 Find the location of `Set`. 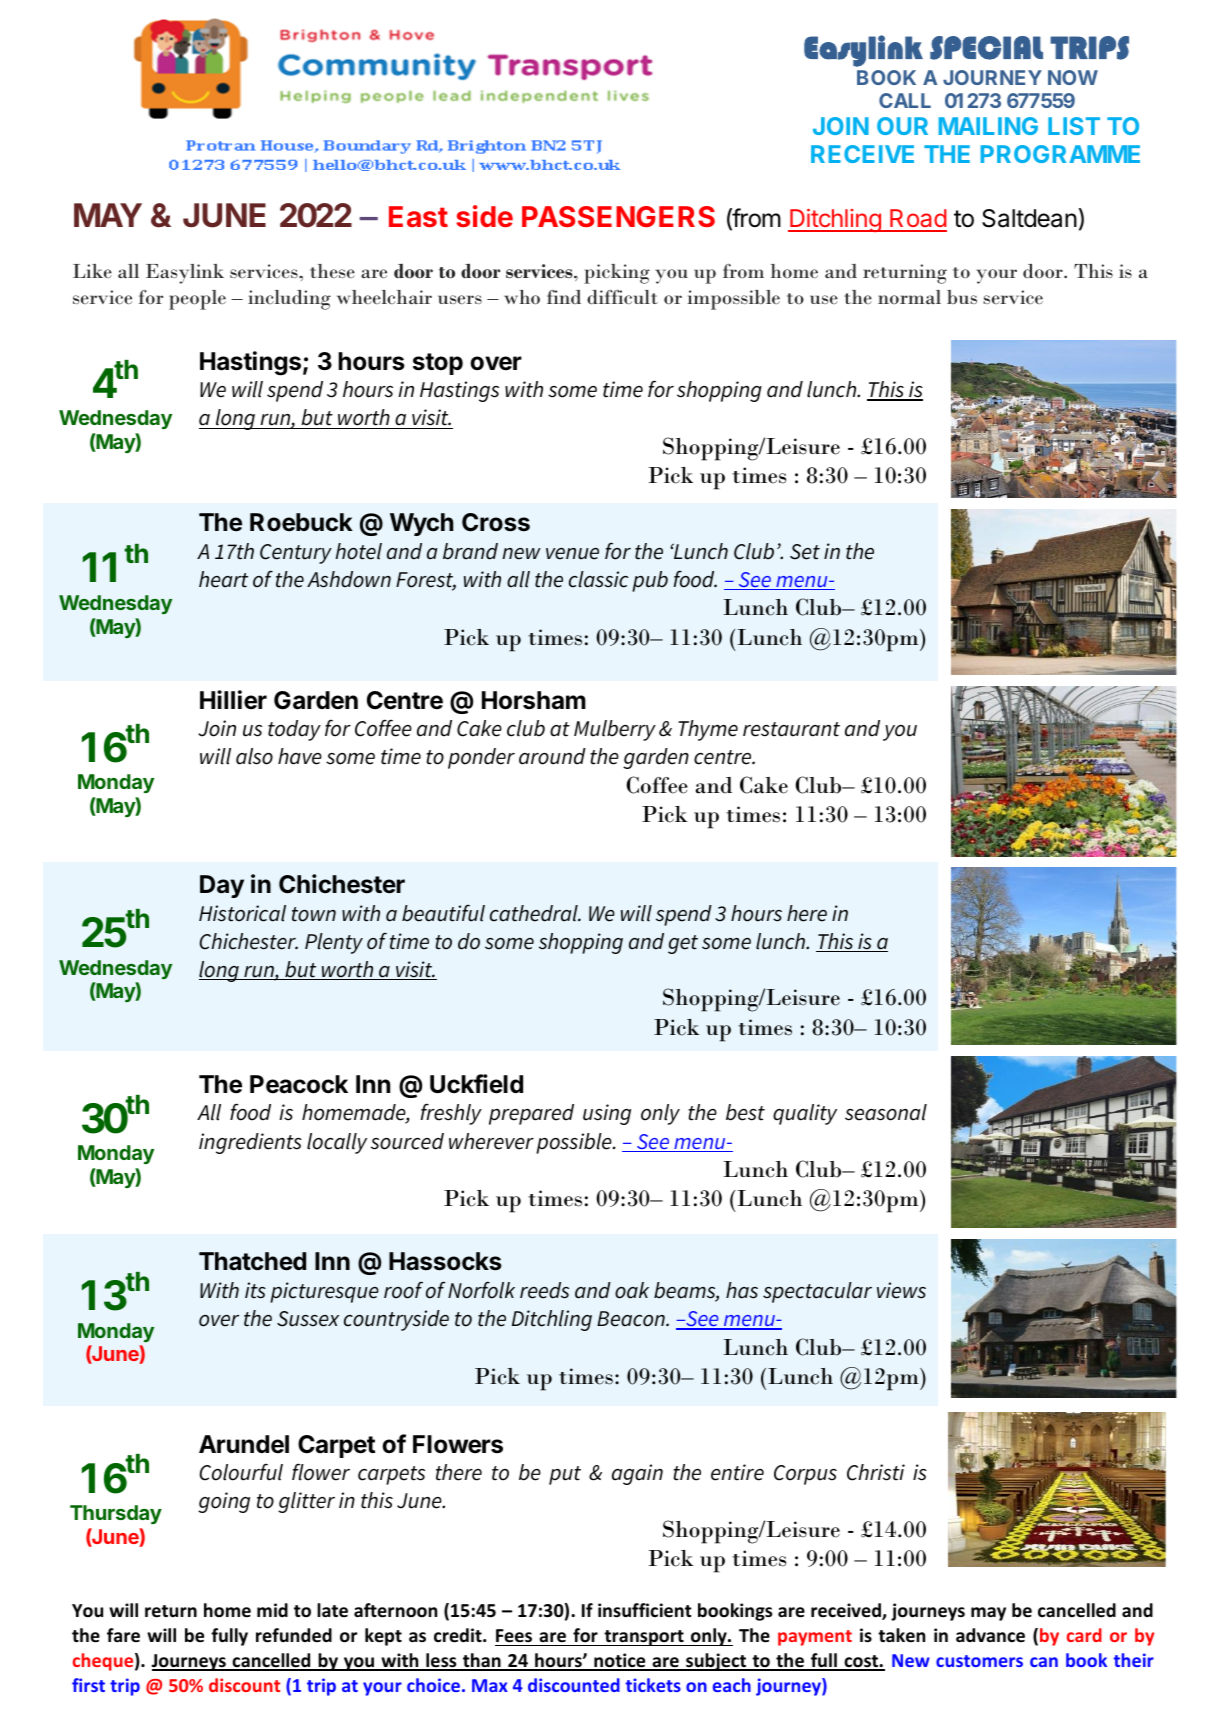

Set is located at coordinates (805, 552).
